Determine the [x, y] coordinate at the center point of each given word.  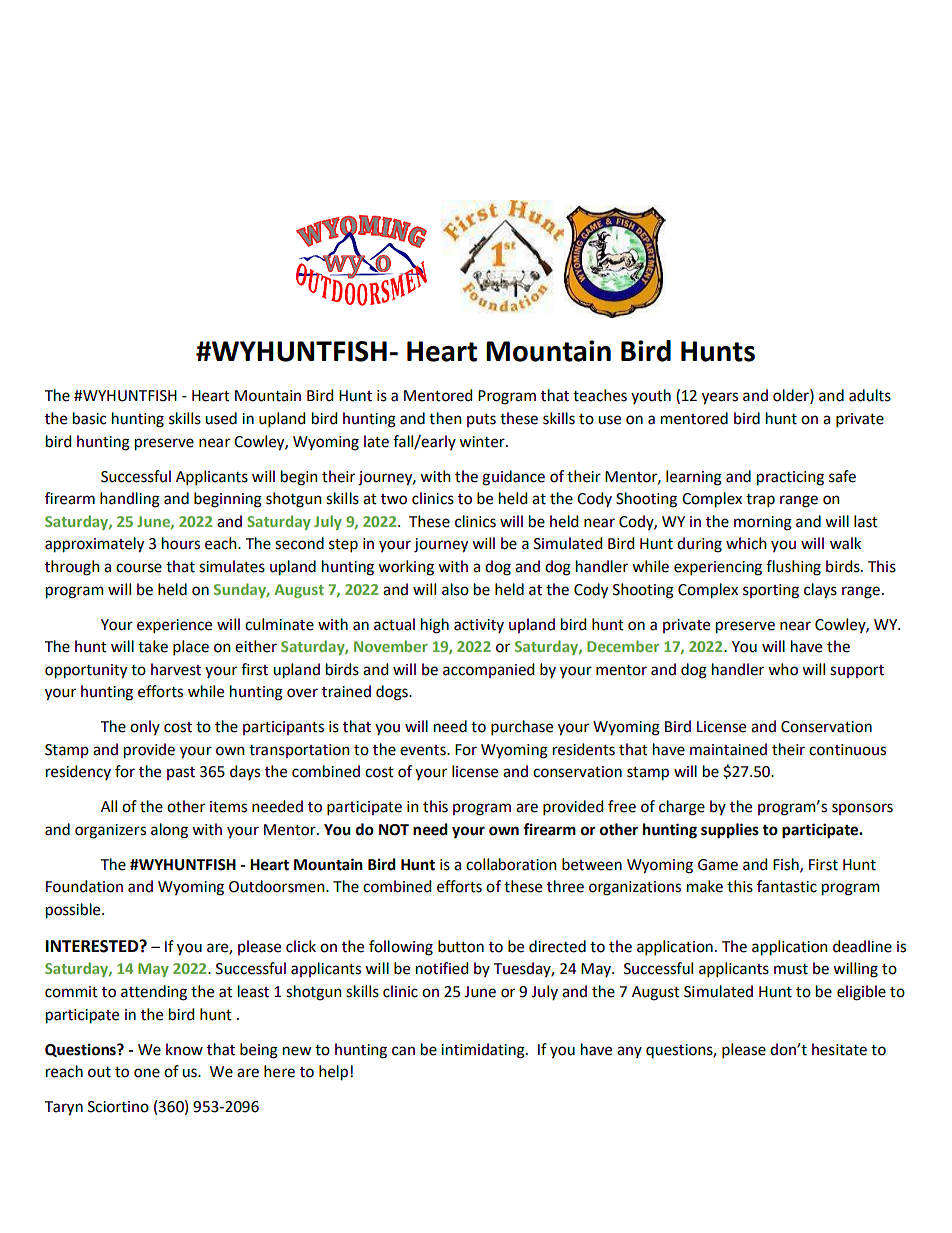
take [153, 646]
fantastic [787, 886]
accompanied [488, 670]
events [424, 750]
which [746, 543]
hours [181, 543]
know [184, 1049]
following [401, 948]
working [406, 568]
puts [481, 420]
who [783, 669]
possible [74, 911]
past [181, 773]
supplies [730, 831]
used [221, 418]
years [720, 398]
